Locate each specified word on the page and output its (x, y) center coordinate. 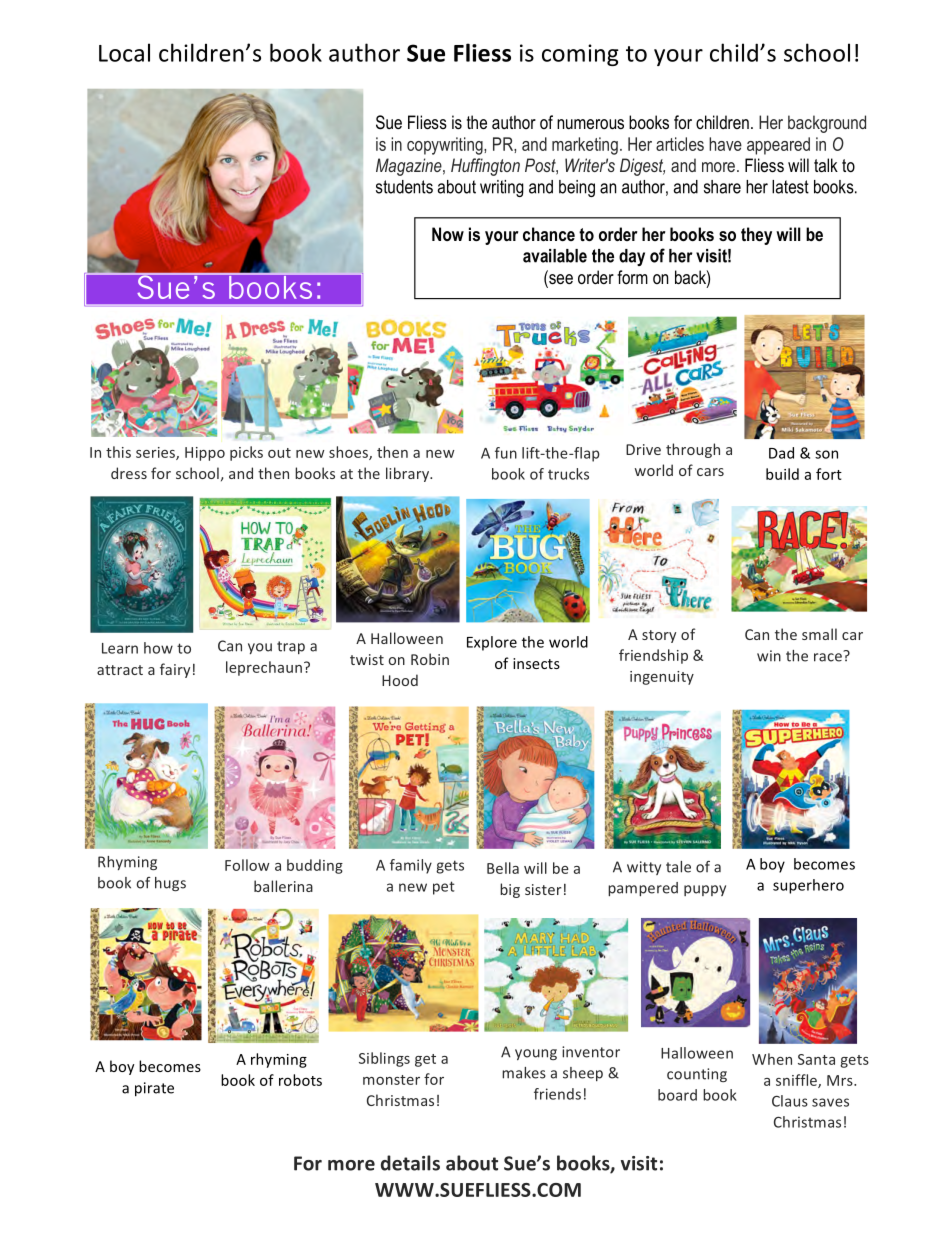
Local (124, 52)
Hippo (205, 454)
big (510, 890)
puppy (705, 890)
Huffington (485, 167)
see (560, 280)
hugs (170, 884)
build (782, 474)
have (725, 144)
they (756, 236)
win (769, 656)
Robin (430, 659)
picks (246, 453)
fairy (175, 670)
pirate (154, 1089)
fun (506, 453)
